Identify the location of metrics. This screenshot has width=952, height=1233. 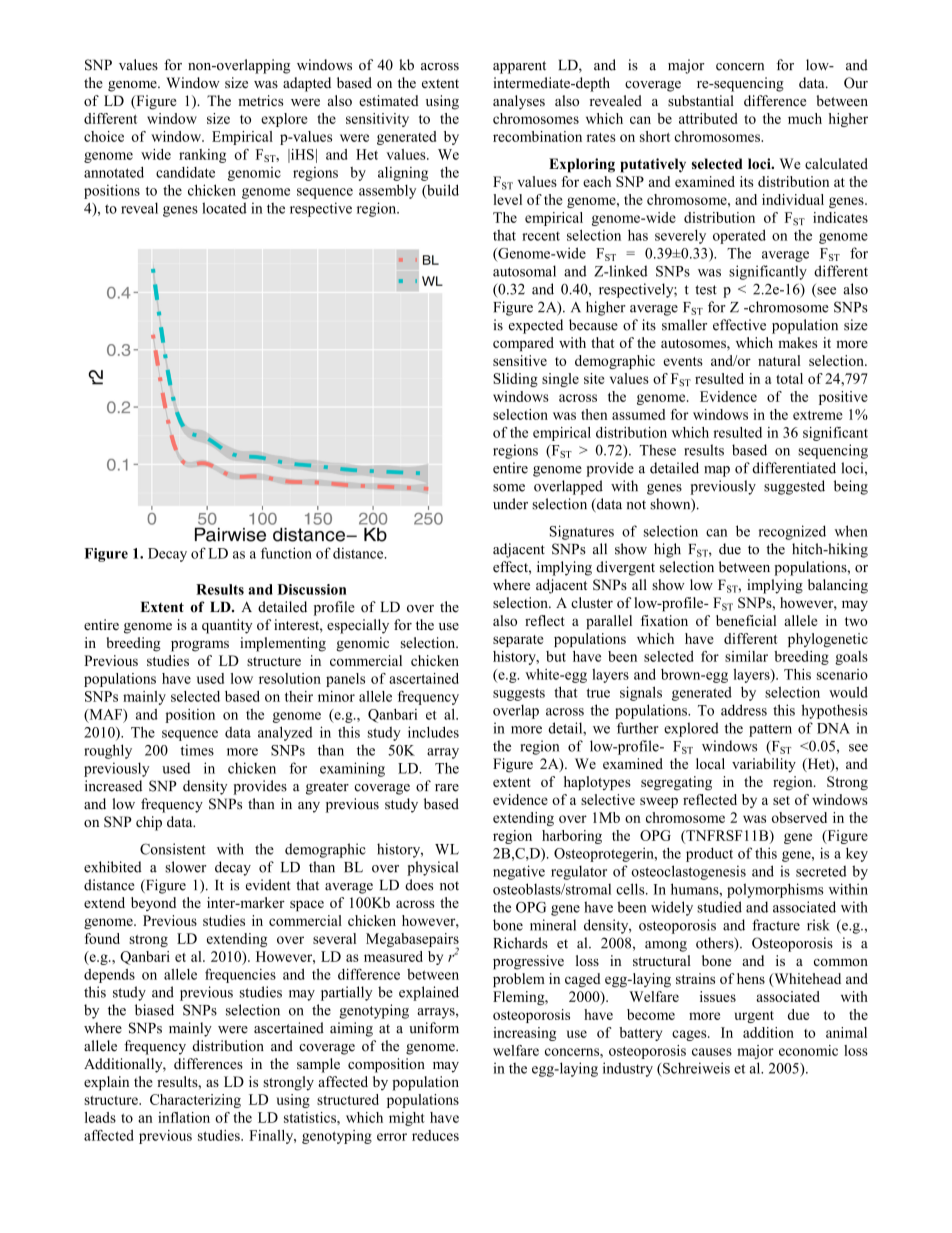
(260, 100).
